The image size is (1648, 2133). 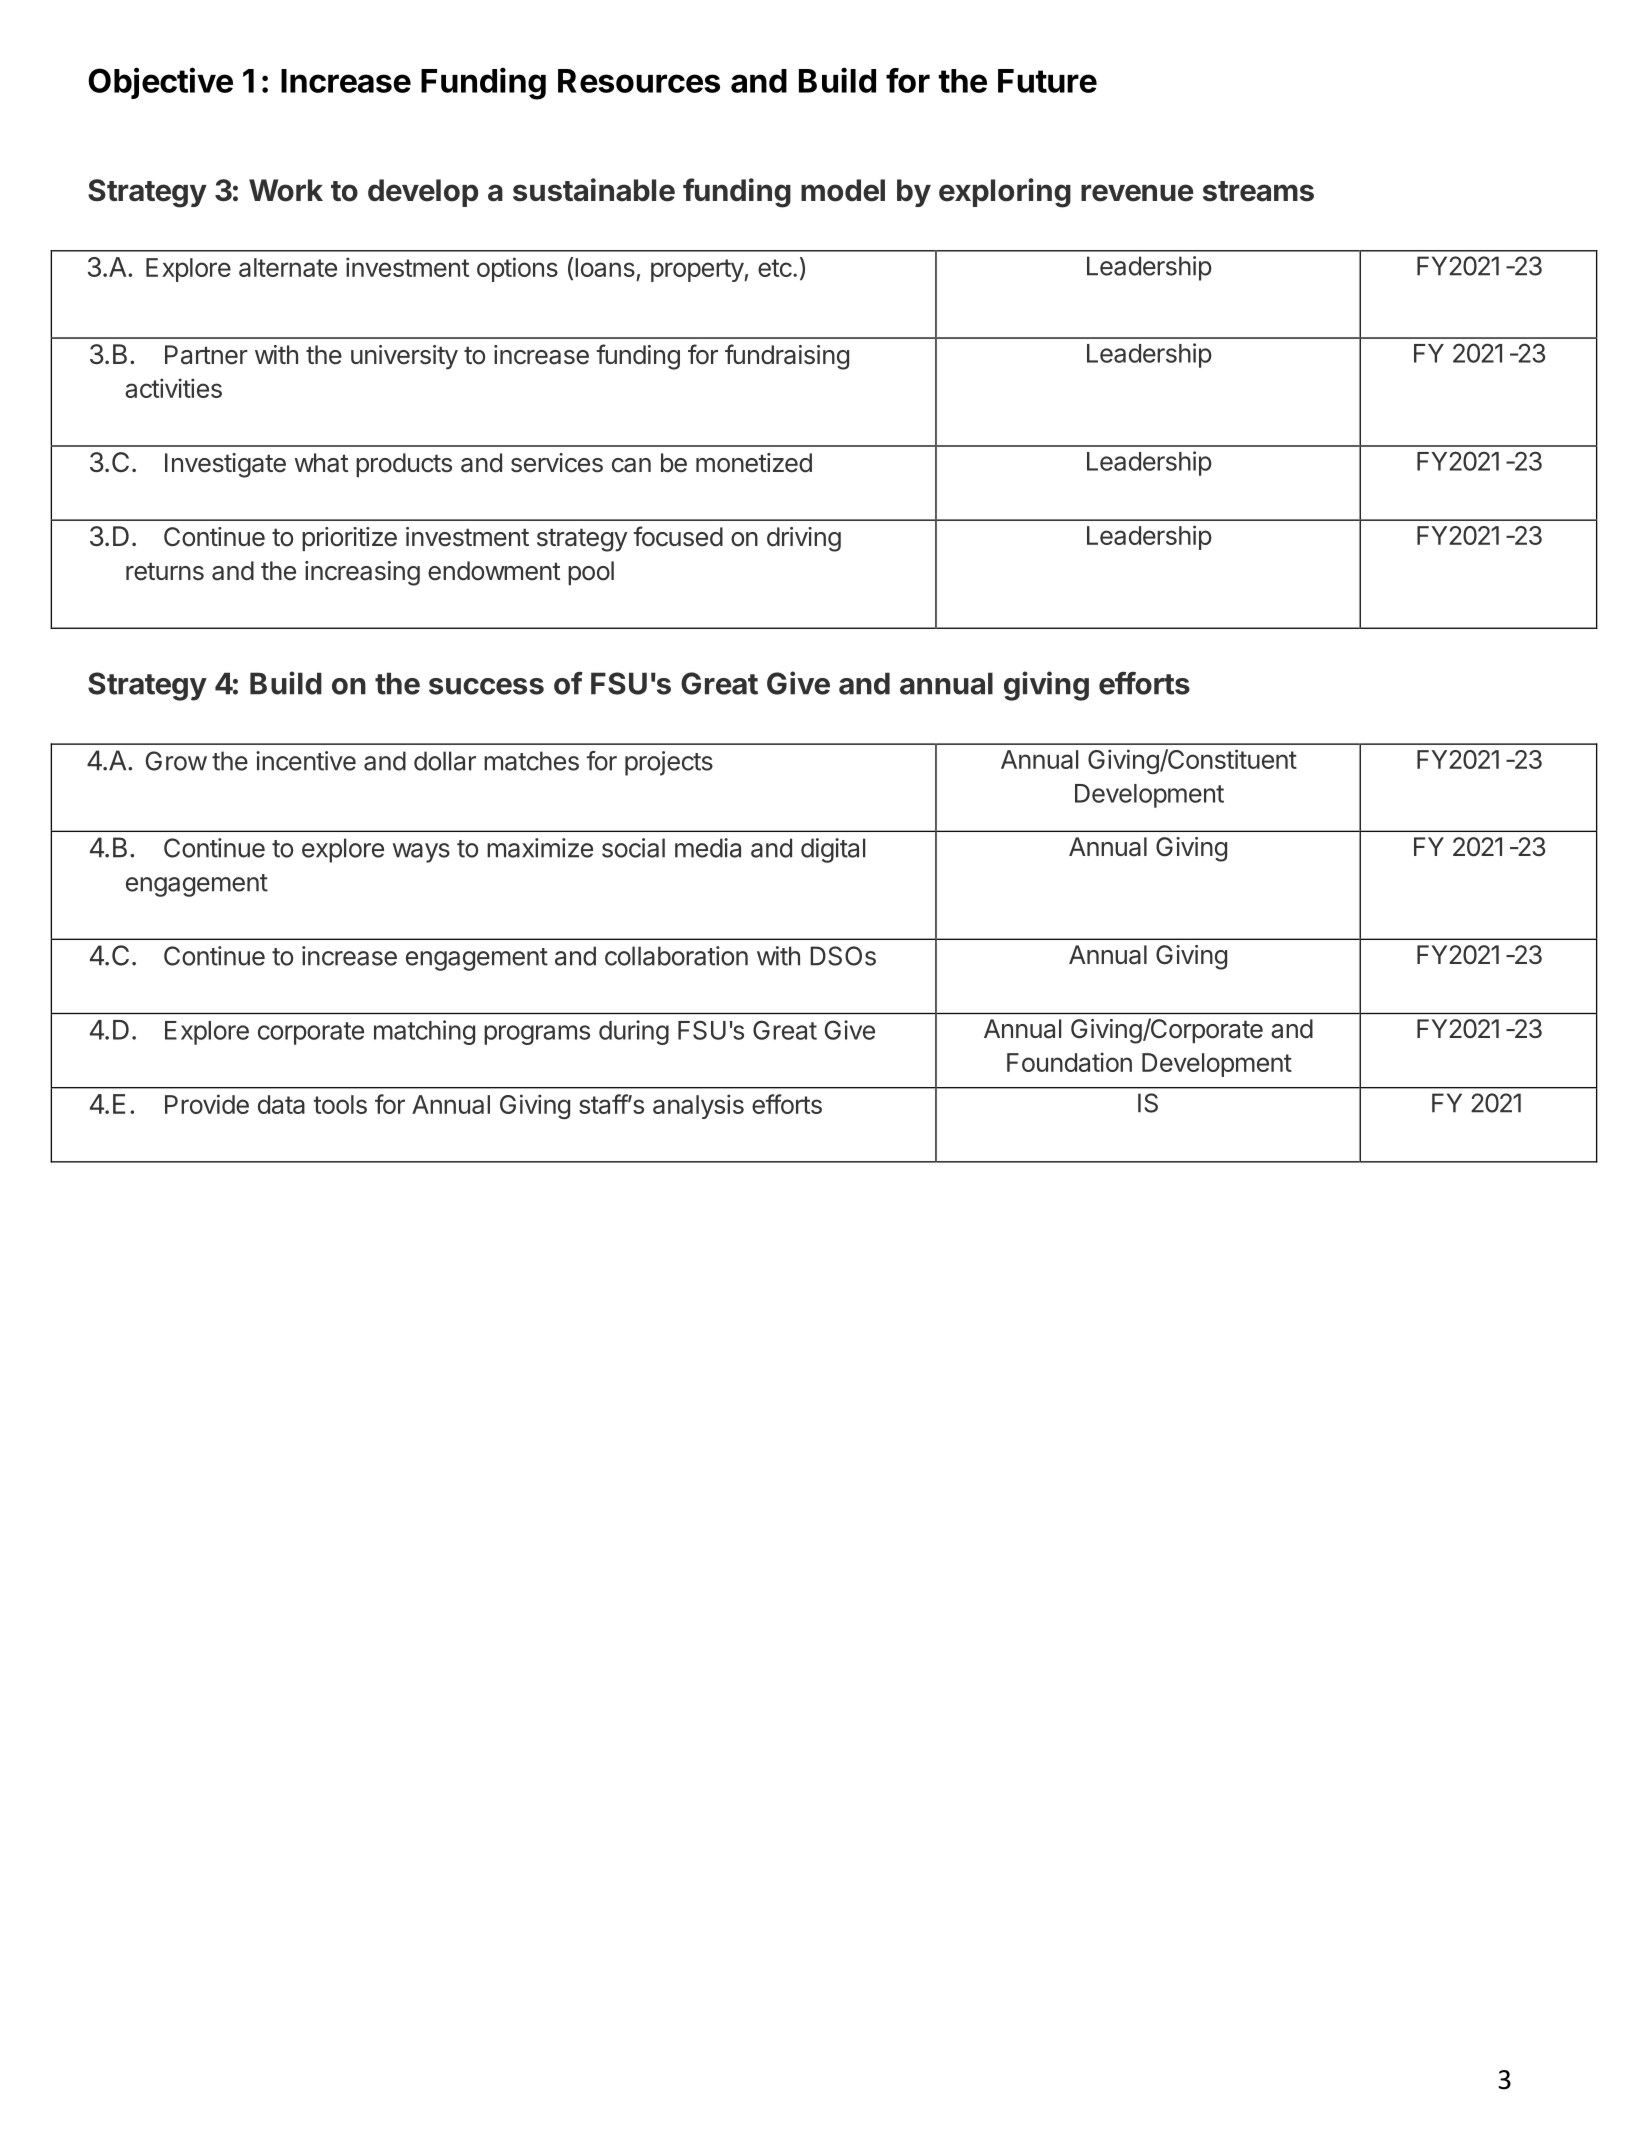 I want to click on digital, so click(x=833, y=850).
